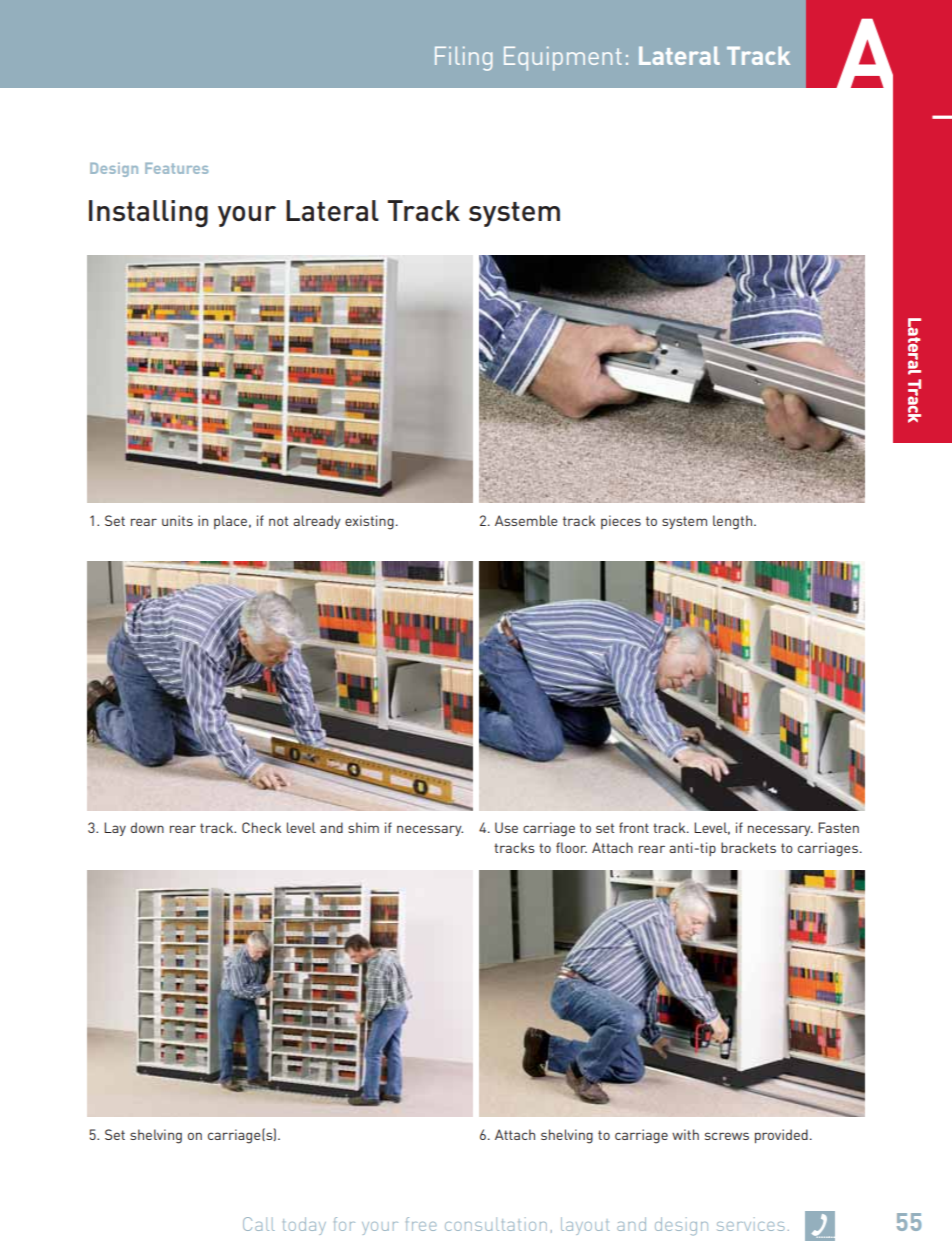 This screenshot has height=1260, width=952. I want to click on Equipment, so click(563, 58).
